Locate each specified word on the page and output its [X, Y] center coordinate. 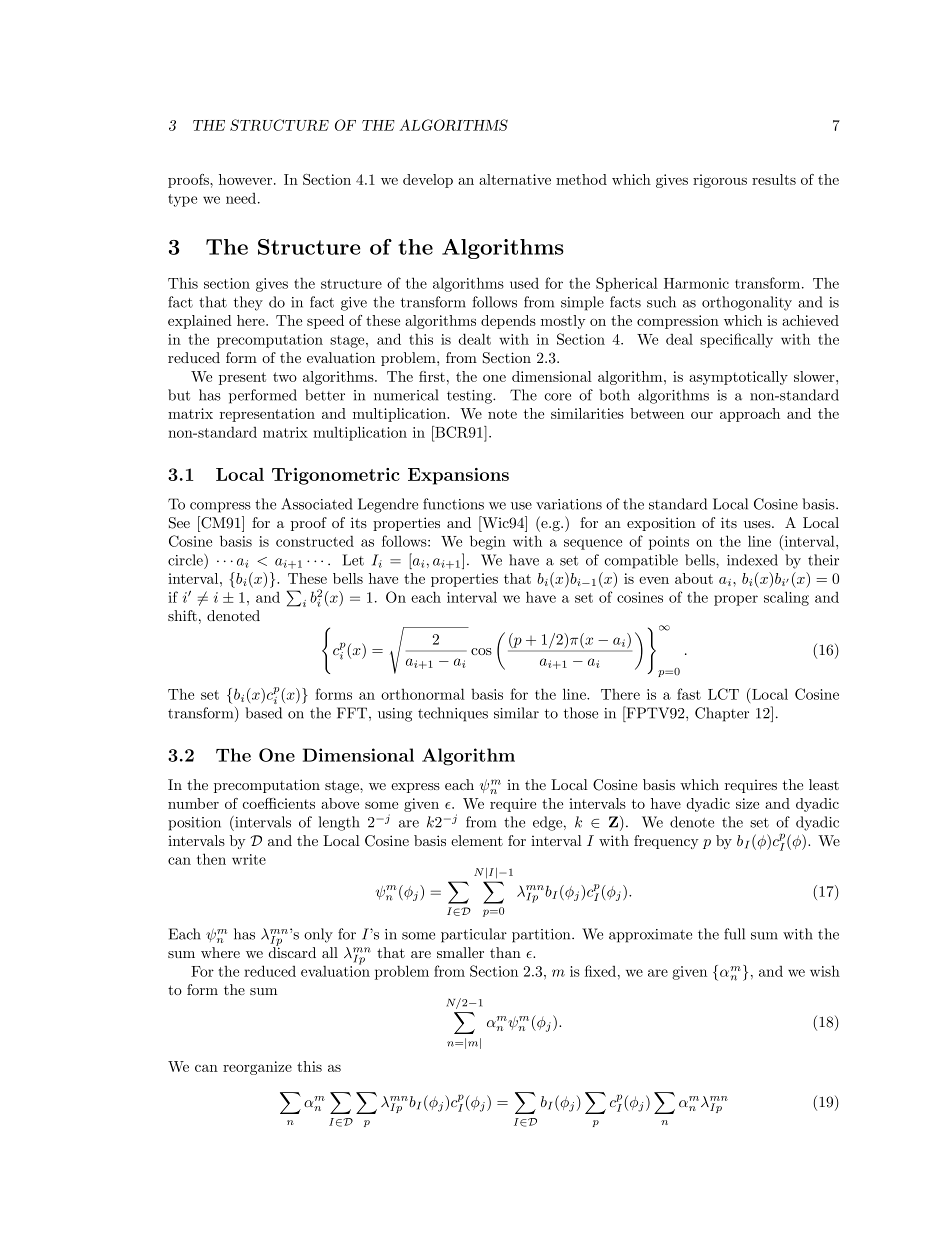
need [242, 198]
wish [825, 971]
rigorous [720, 181]
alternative [515, 179]
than [505, 952]
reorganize [257, 1068]
